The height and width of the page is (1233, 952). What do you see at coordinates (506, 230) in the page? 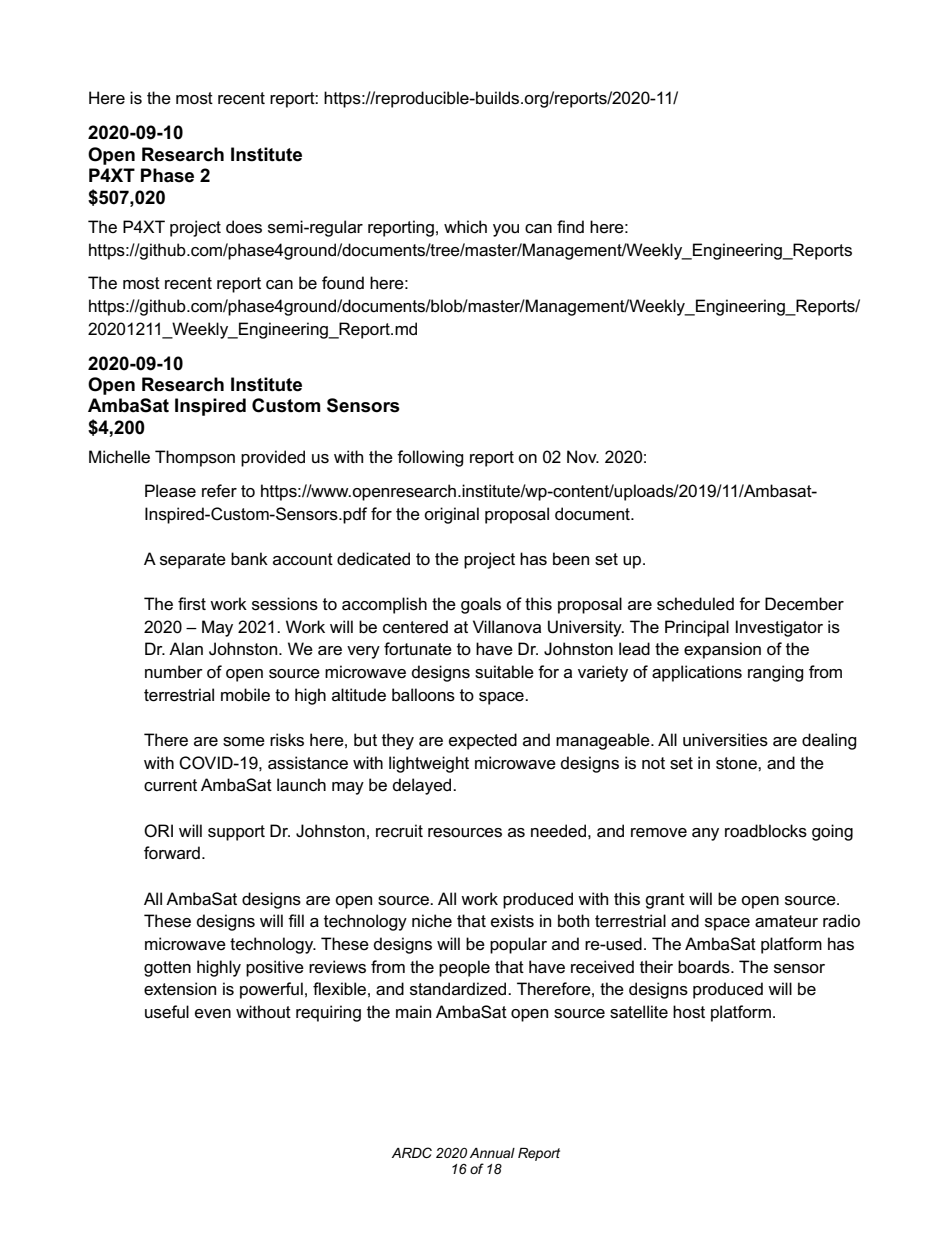
I see `you` at bounding box center [506, 230].
